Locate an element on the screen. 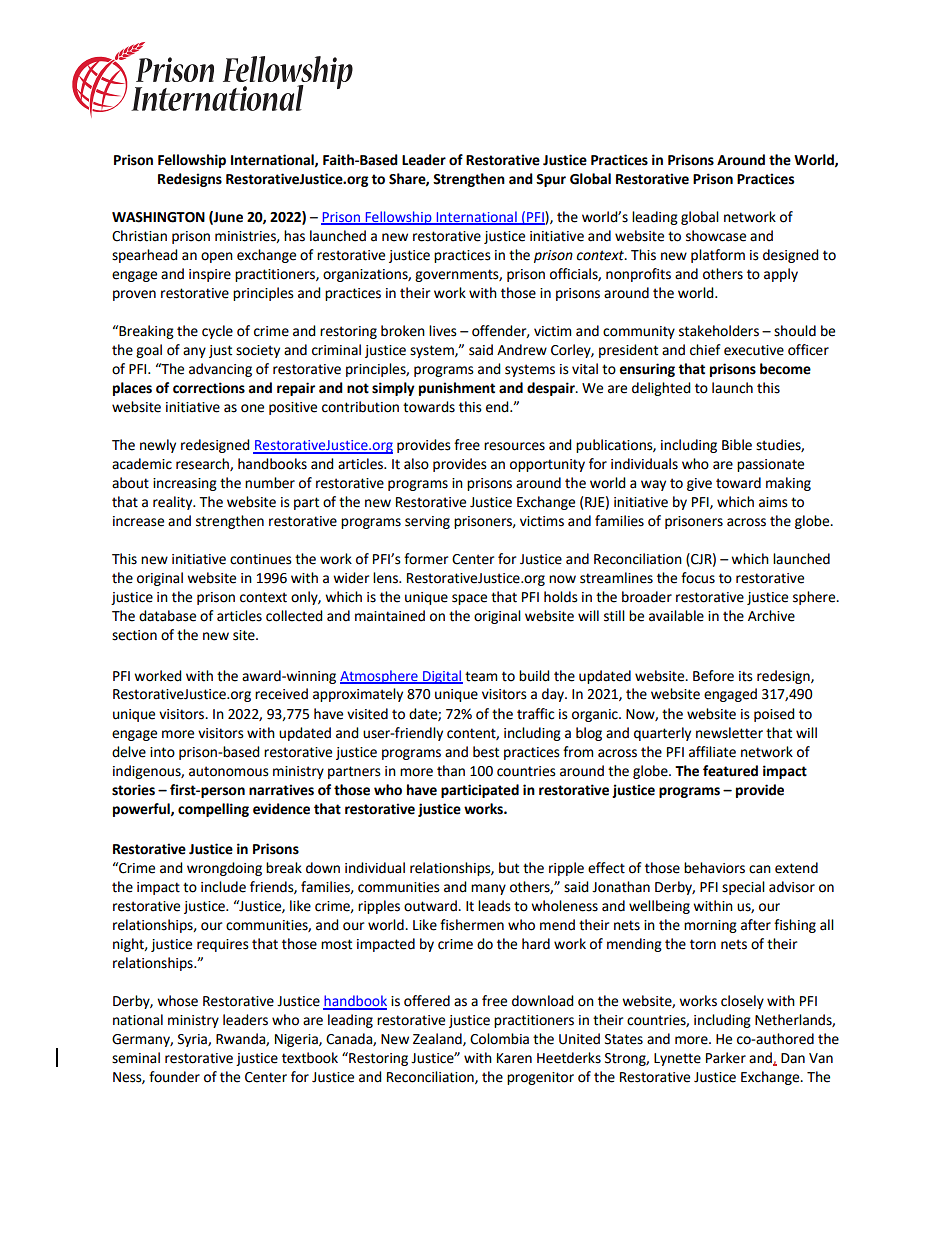 The image size is (952, 1233). Colombia is located at coordinates (499, 1039).
